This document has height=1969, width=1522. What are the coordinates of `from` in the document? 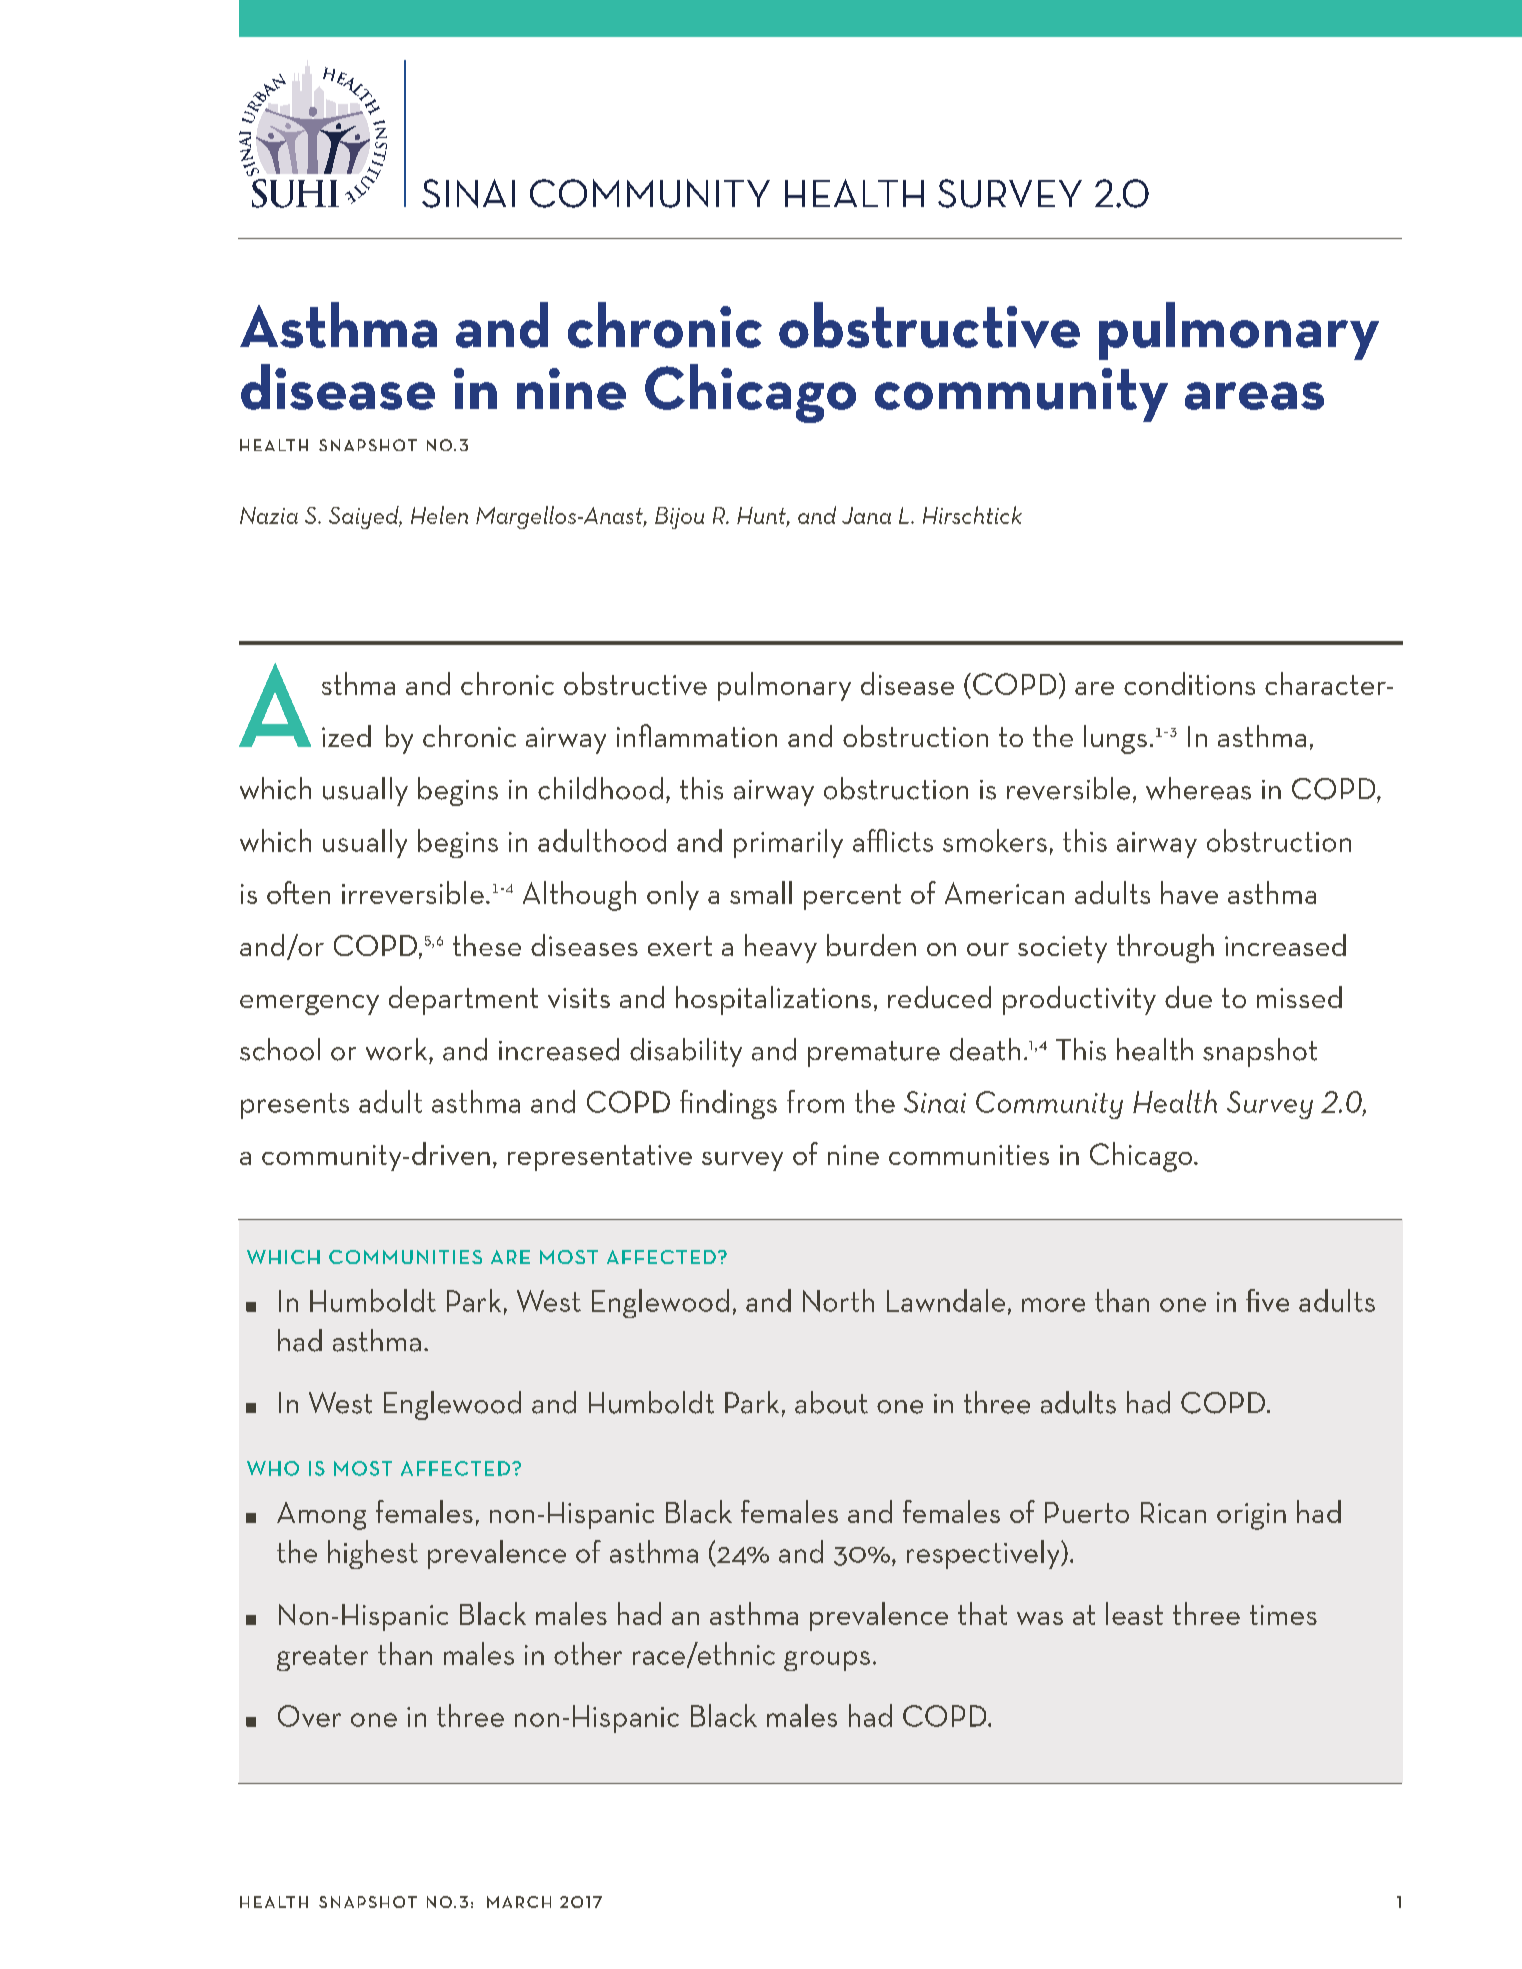 It's located at (815, 1101).
